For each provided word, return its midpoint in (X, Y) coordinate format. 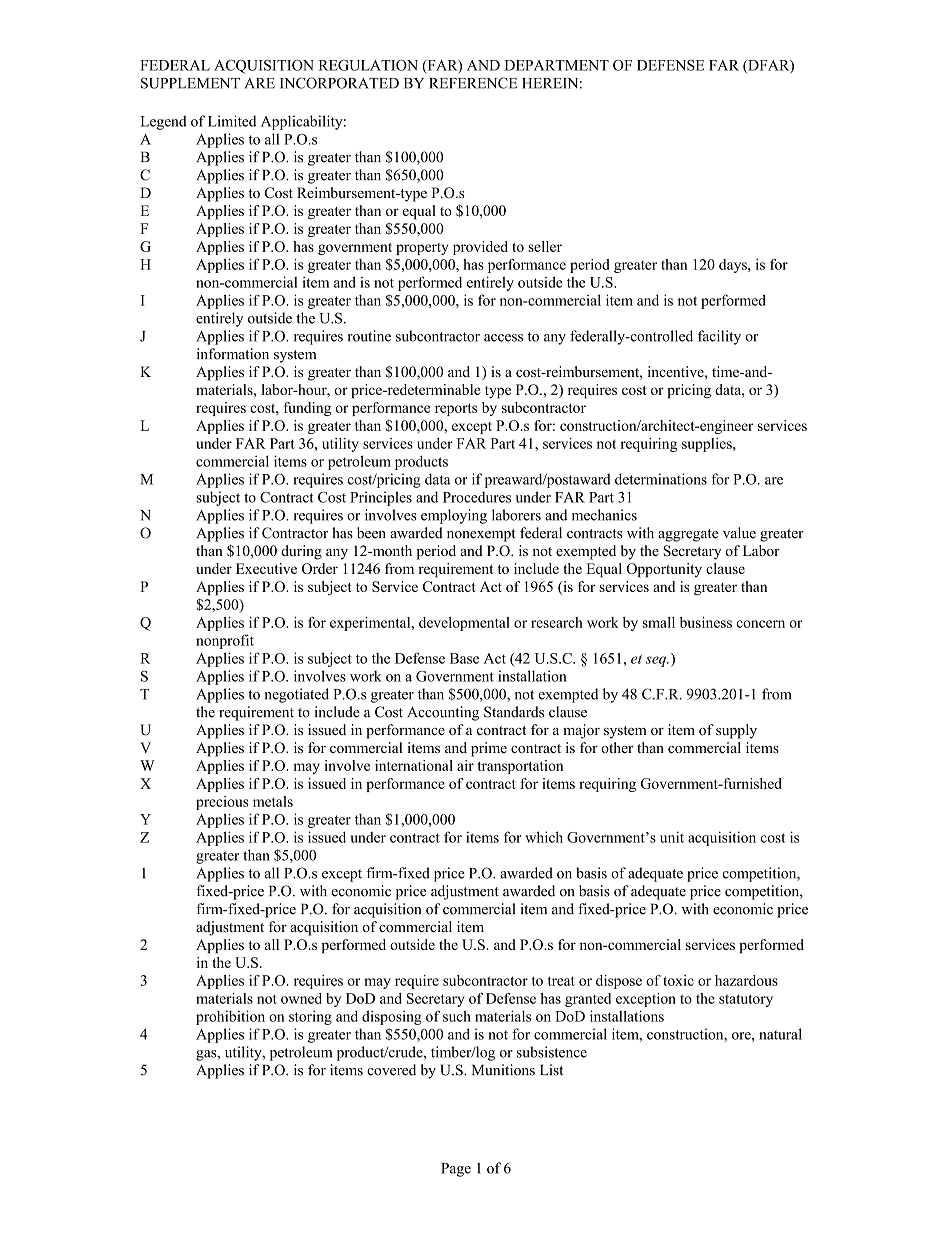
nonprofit (225, 641)
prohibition (230, 1017)
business (706, 622)
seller (545, 246)
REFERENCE (473, 83)
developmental (464, 624)
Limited (232, 121)
